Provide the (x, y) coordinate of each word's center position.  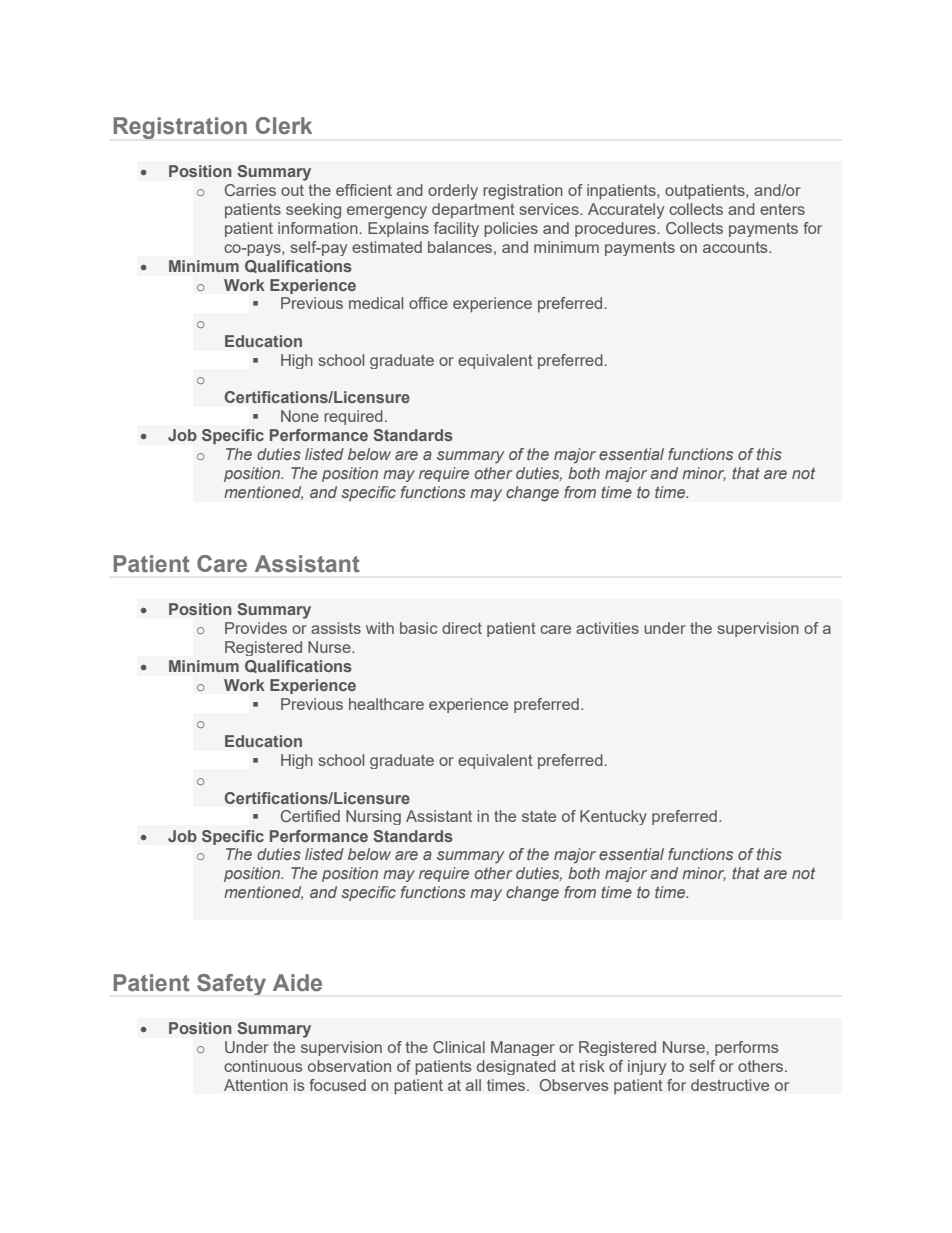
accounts (736, 247)
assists (336, 628)
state (539, 816)
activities (607, 628)
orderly (453, 192)
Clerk (284, 126)
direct (462, 628)
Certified (310, 816)
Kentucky (613, 817)
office (428, 303)
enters (782, 209)
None (300, 416)
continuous (263, 1066)
